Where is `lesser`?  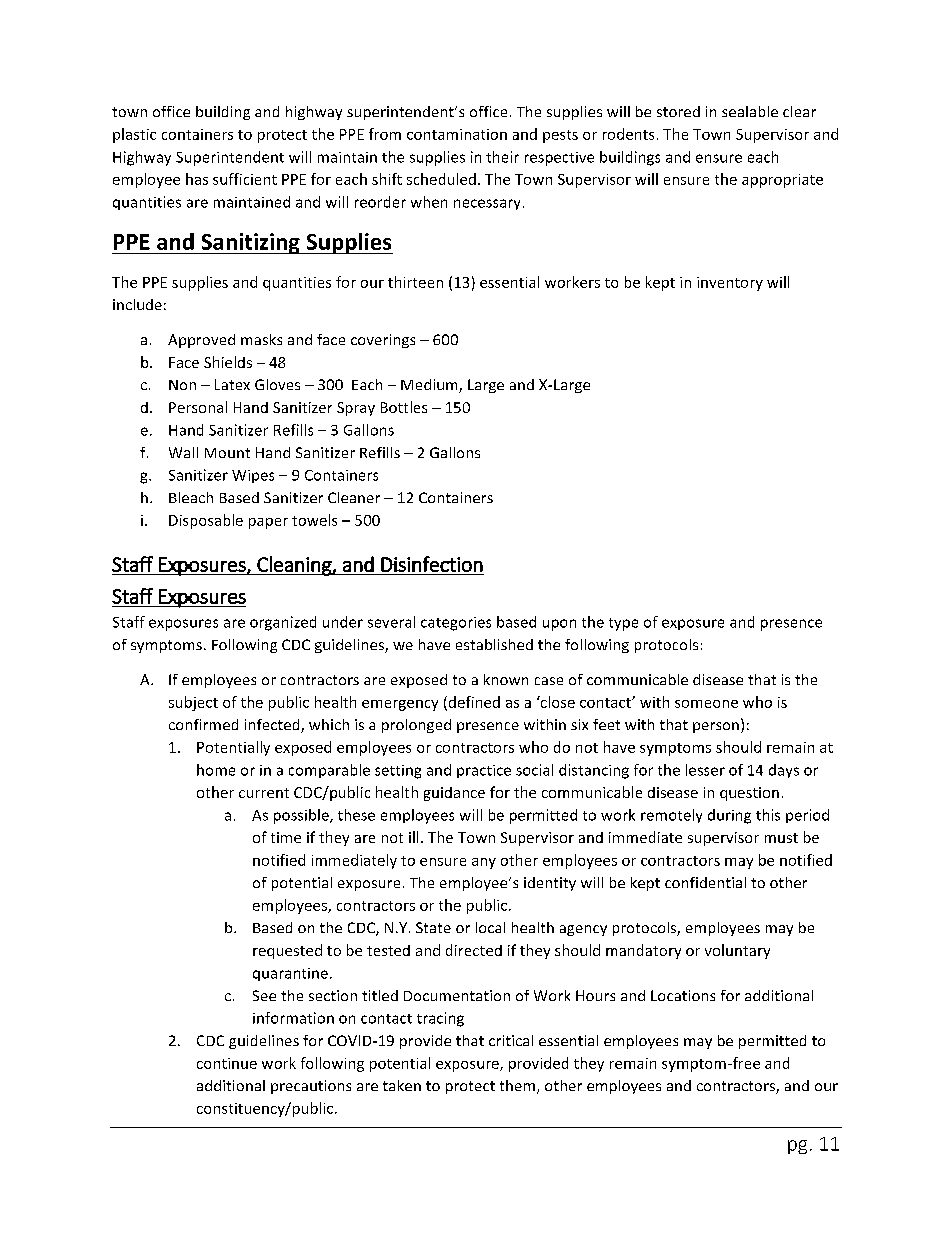 lesser is located at coordinates (705, 770).
